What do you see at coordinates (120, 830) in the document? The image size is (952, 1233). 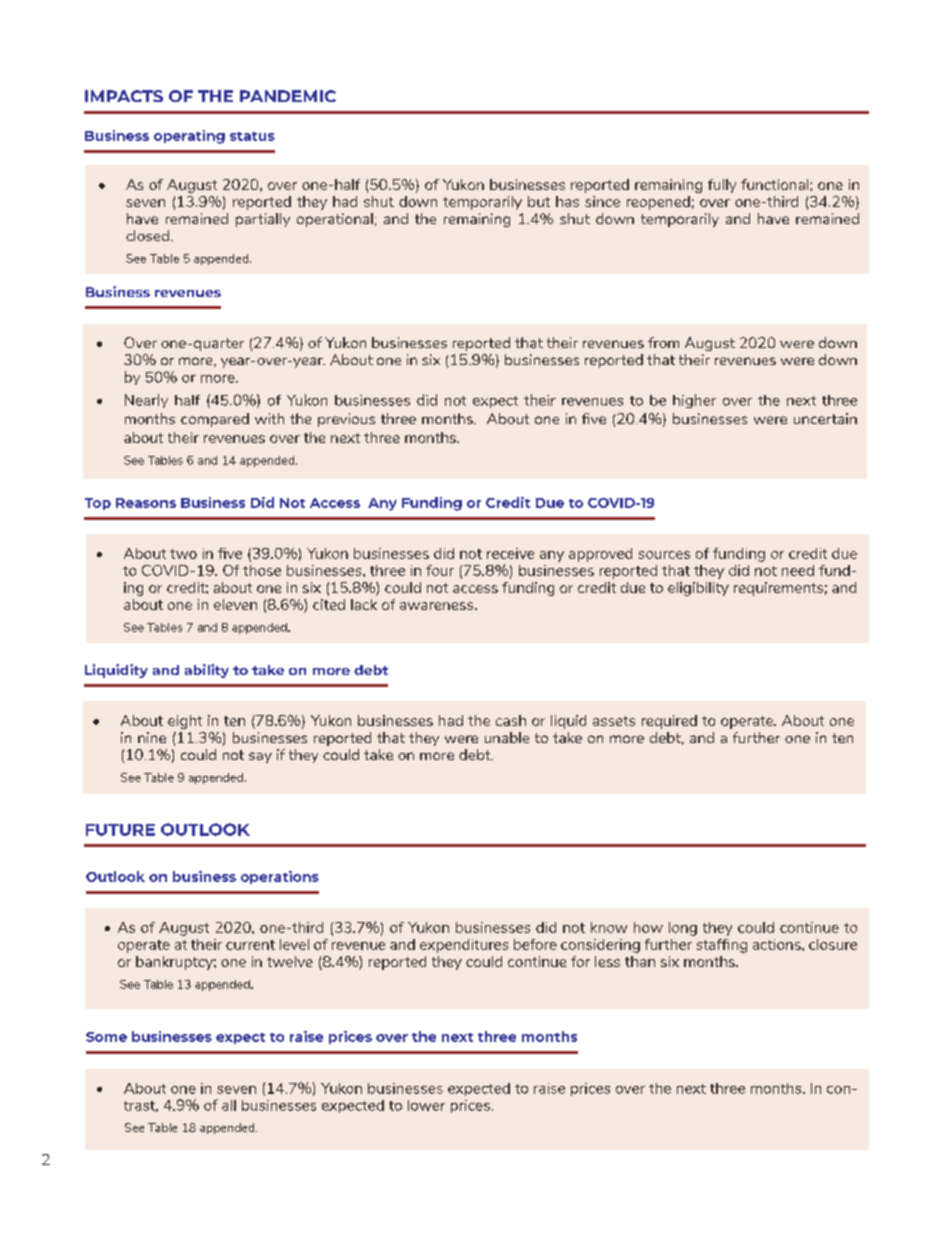 I see `FUTURE` at bounding box center [120, 830].
